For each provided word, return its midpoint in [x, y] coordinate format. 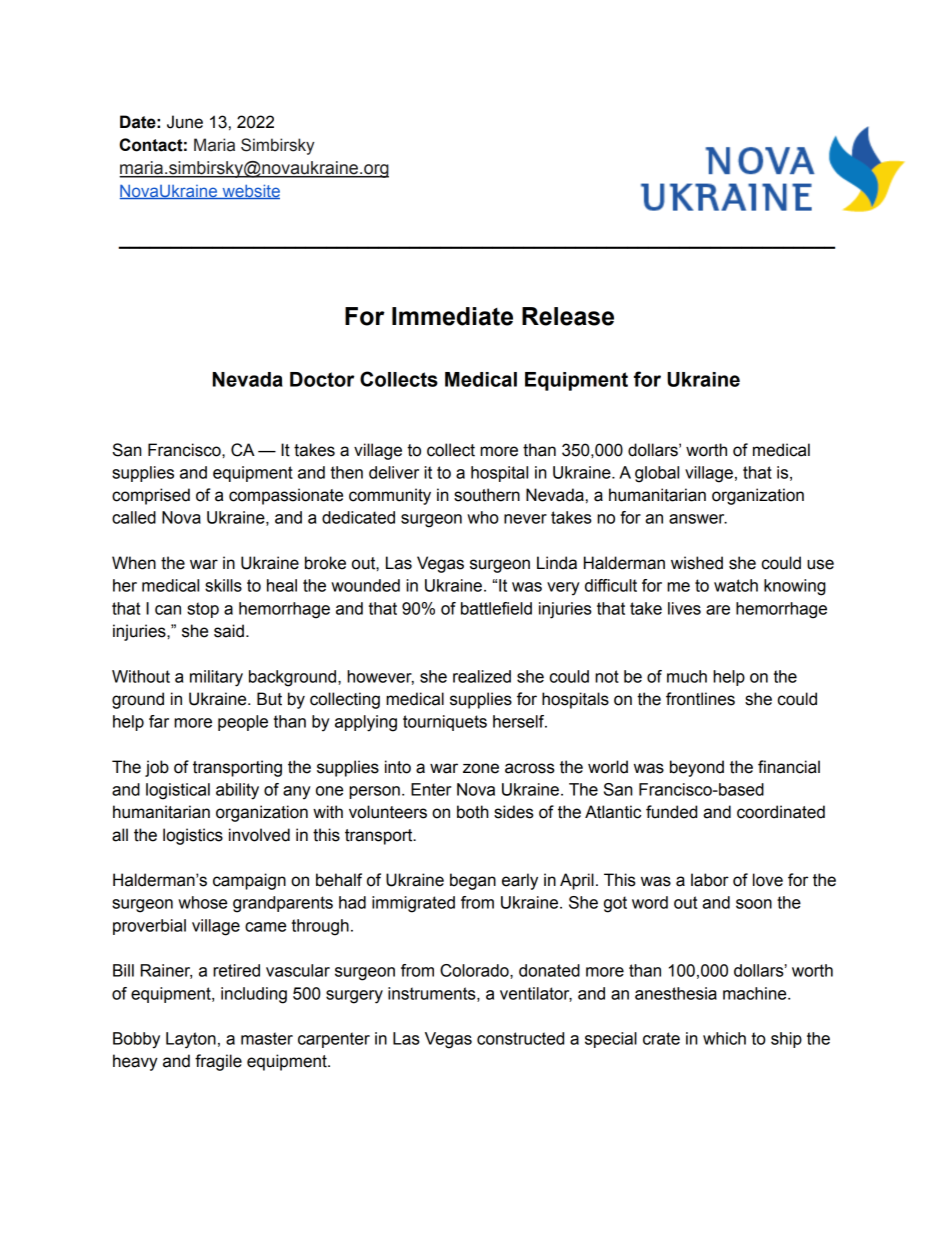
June [185, 122]
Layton [191, 1040]
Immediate [452, 316]
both [473, 812]
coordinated [781, 812]
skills [223, 585]
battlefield [496, 608]
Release [568, 316]
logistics [193, 836]
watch [736, 585]
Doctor [322, 379]
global [657, 474]
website [250, 191]
